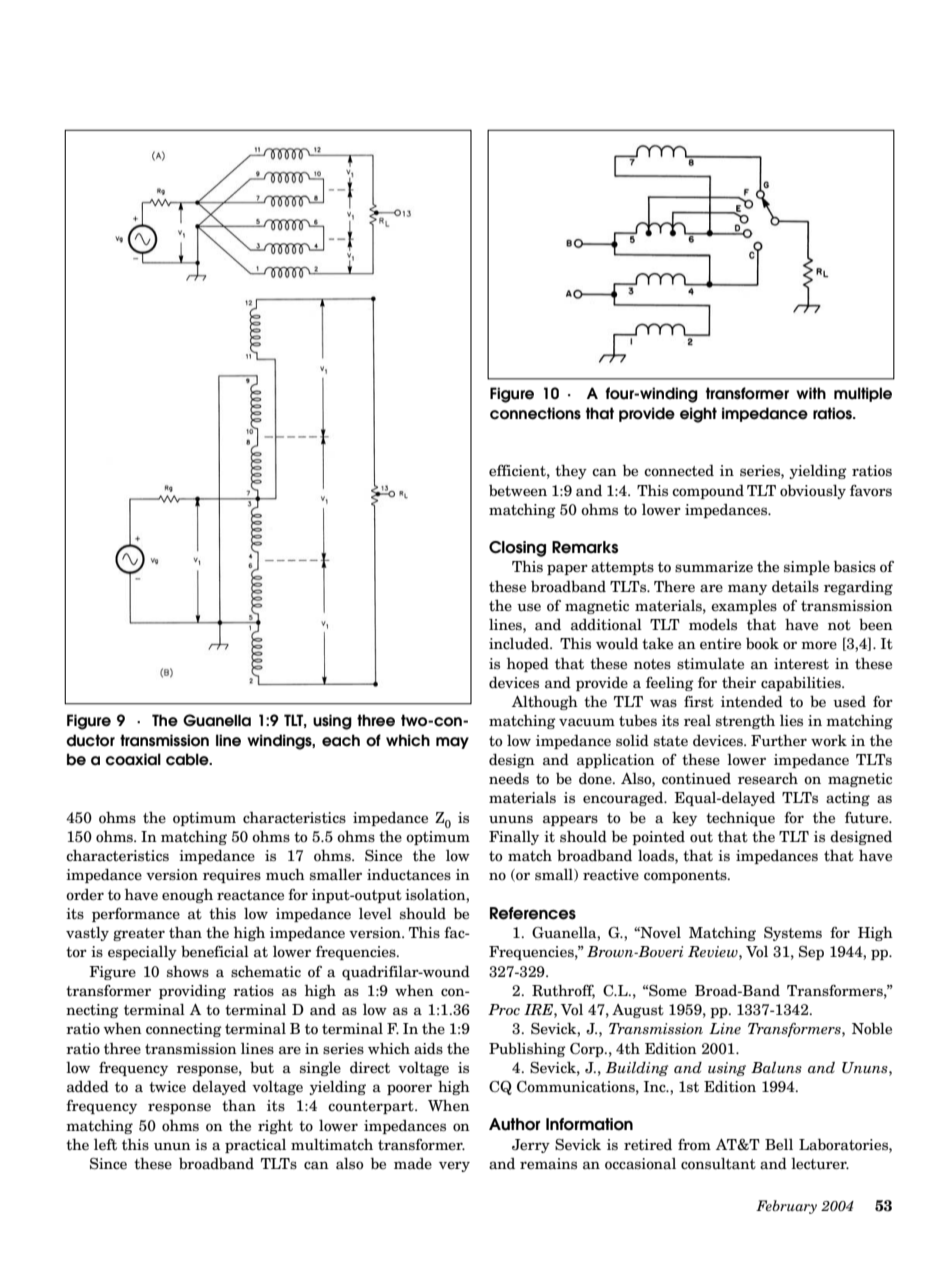  What do you see at coordinates (188, 759) in the screenshot?
I see `cable` at bounding box center [188, 759].
